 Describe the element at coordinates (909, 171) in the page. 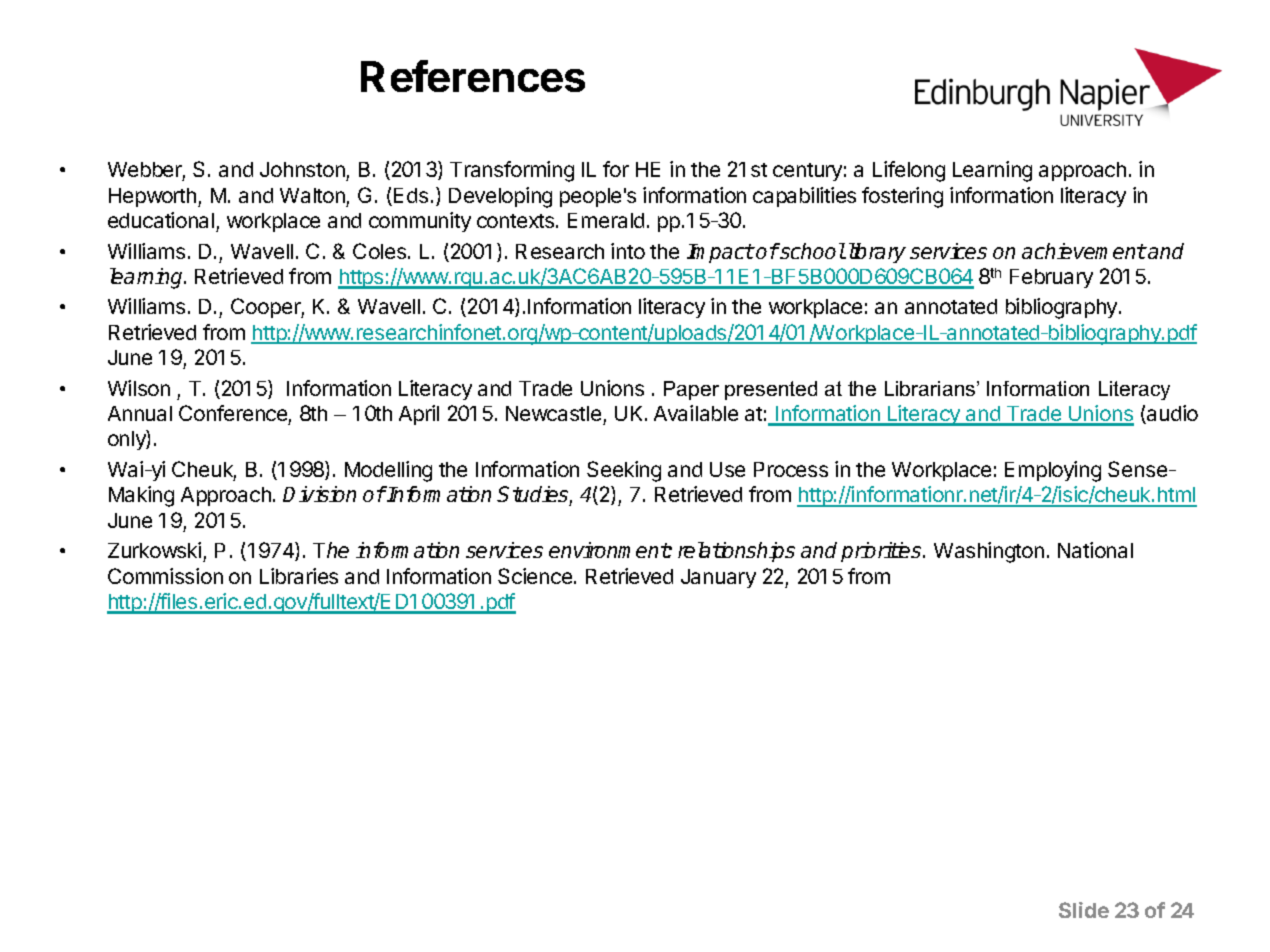

I see `Lifelong` at that location.
